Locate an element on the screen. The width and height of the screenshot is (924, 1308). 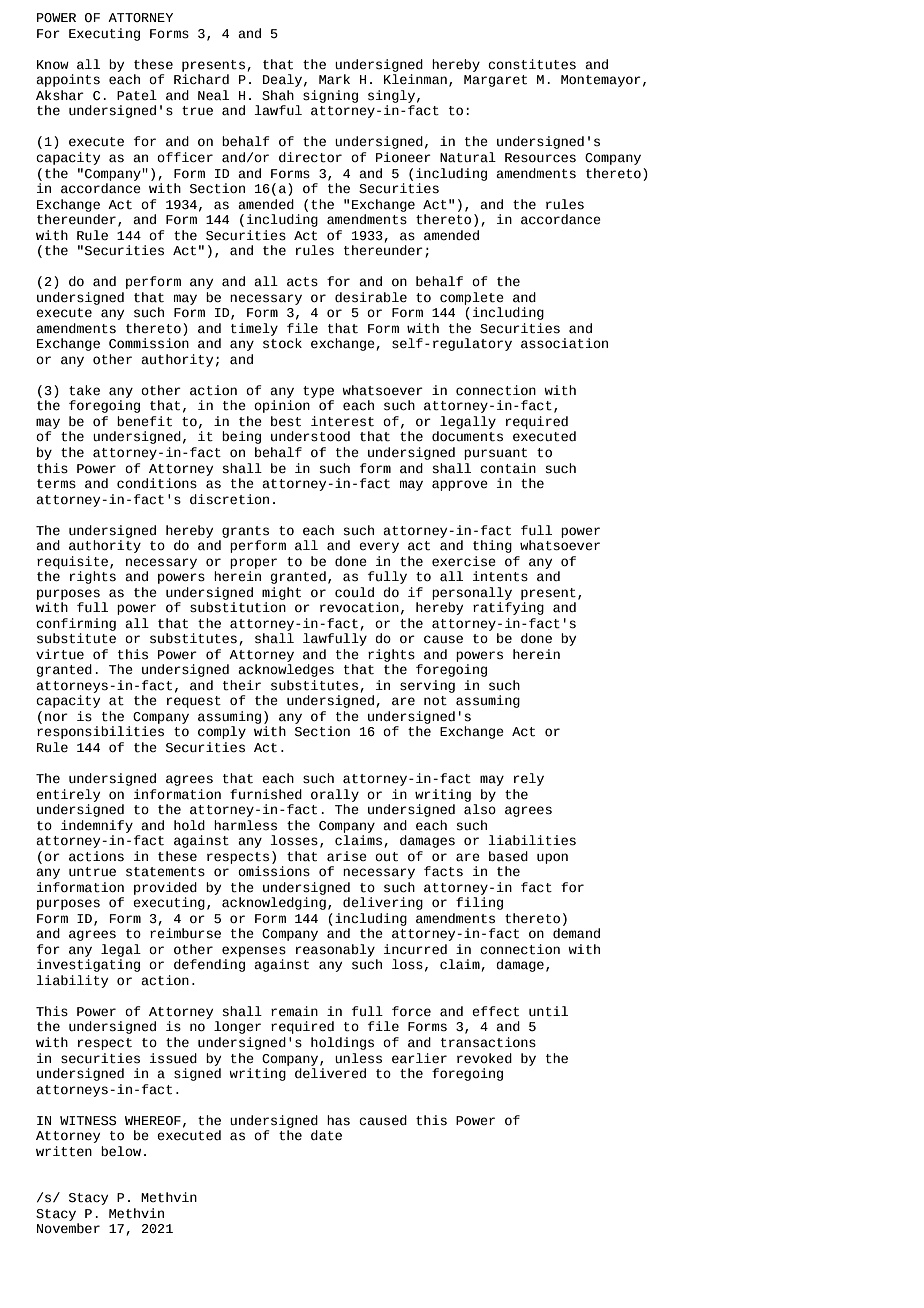
ratifying is located at coordinates (508, 608).
